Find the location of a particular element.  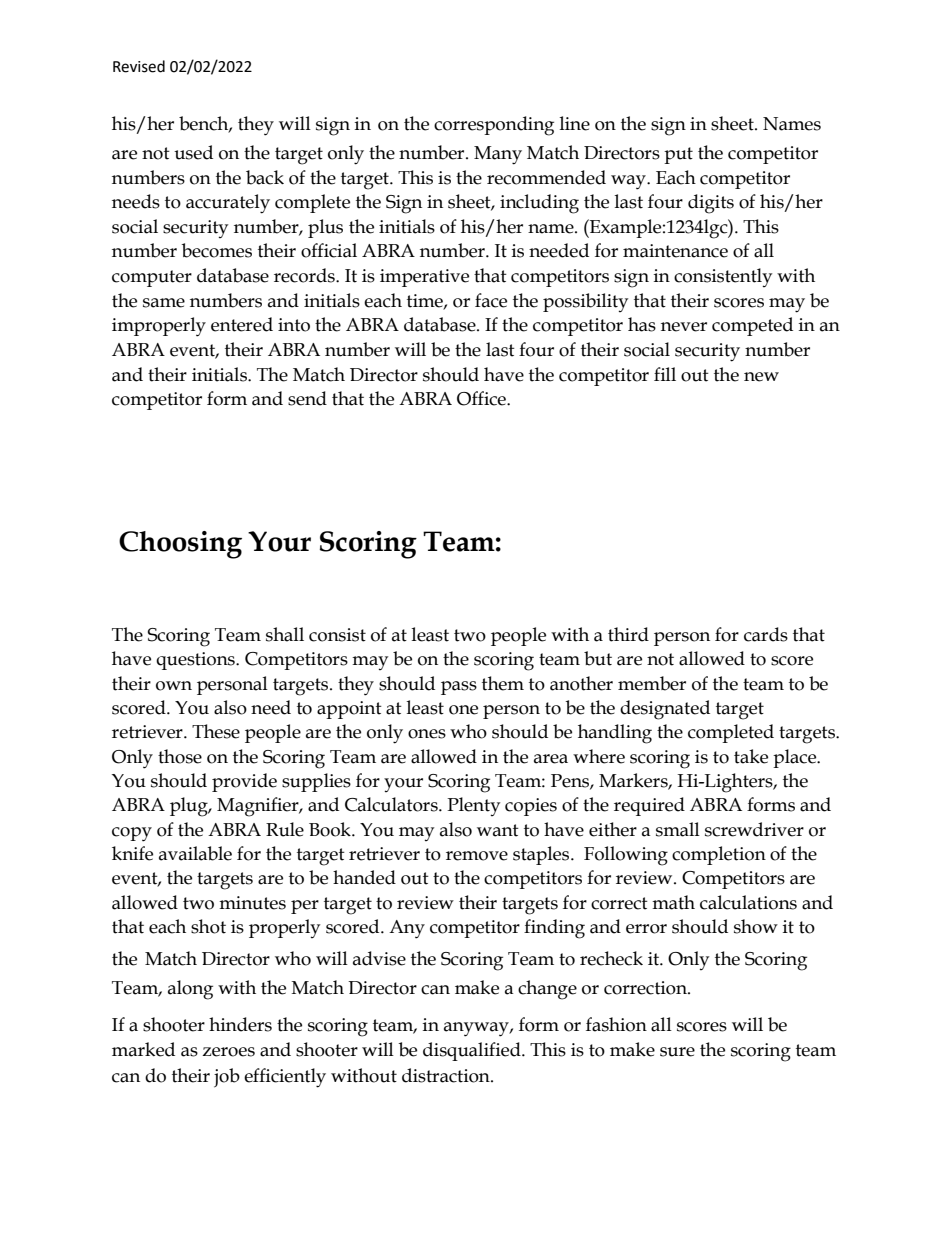

cards is located at coordinates (766, 634).
